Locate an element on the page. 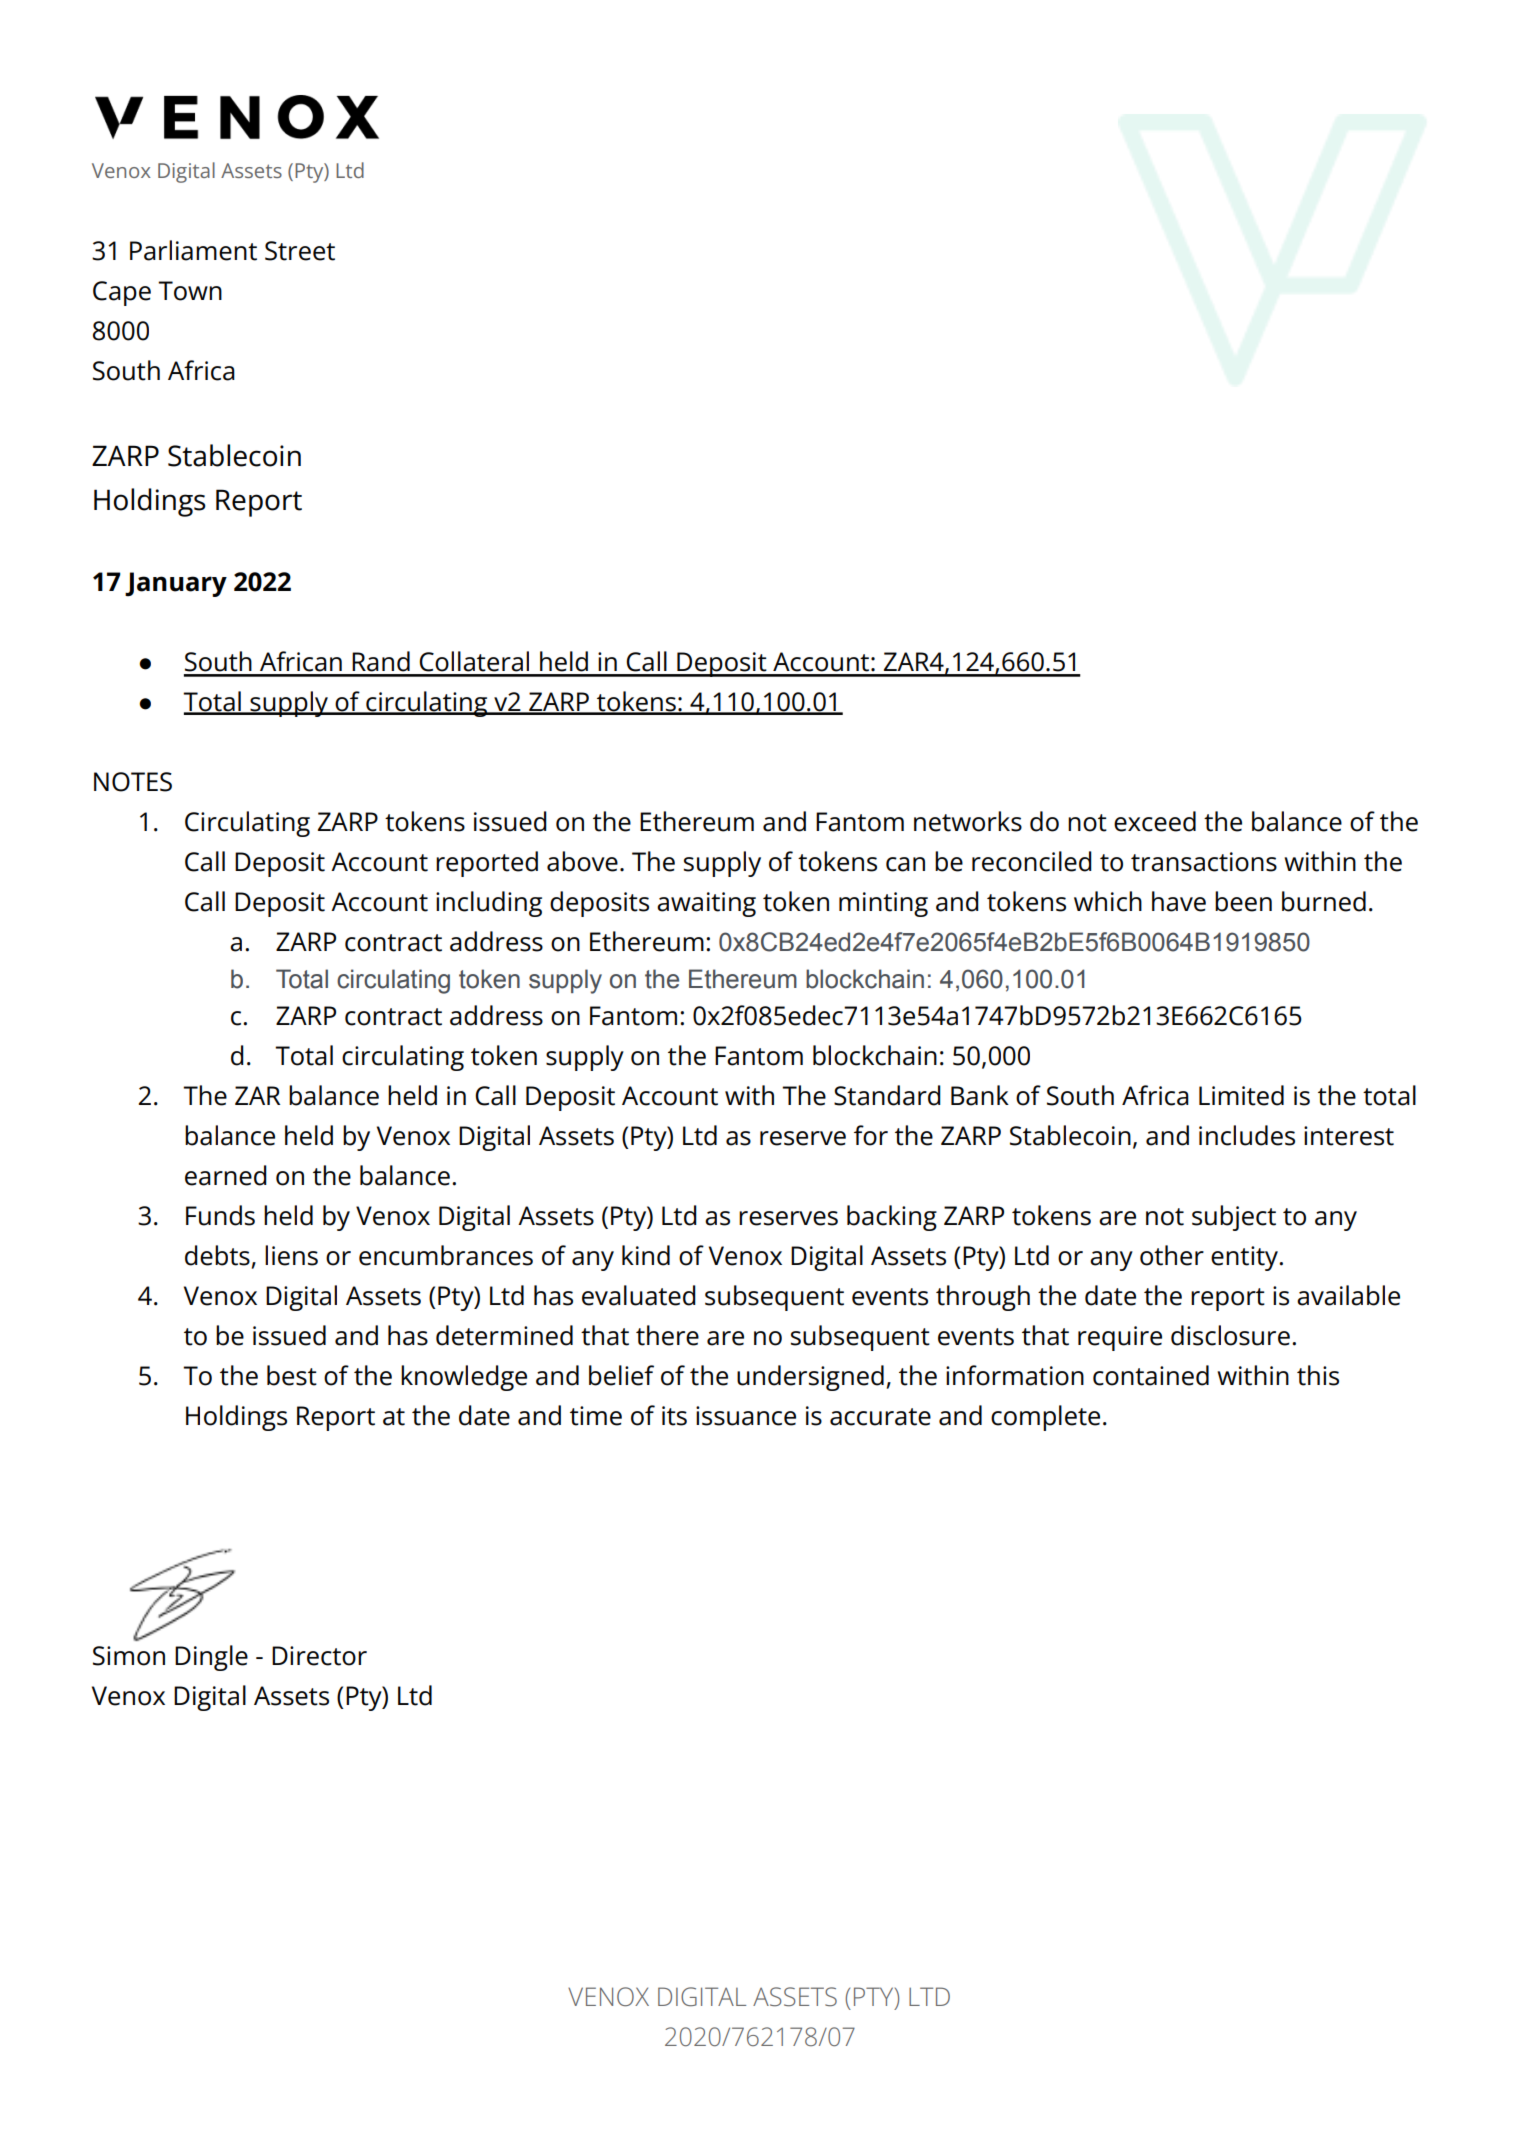  complete is located at coordinates (1045, 1418).
